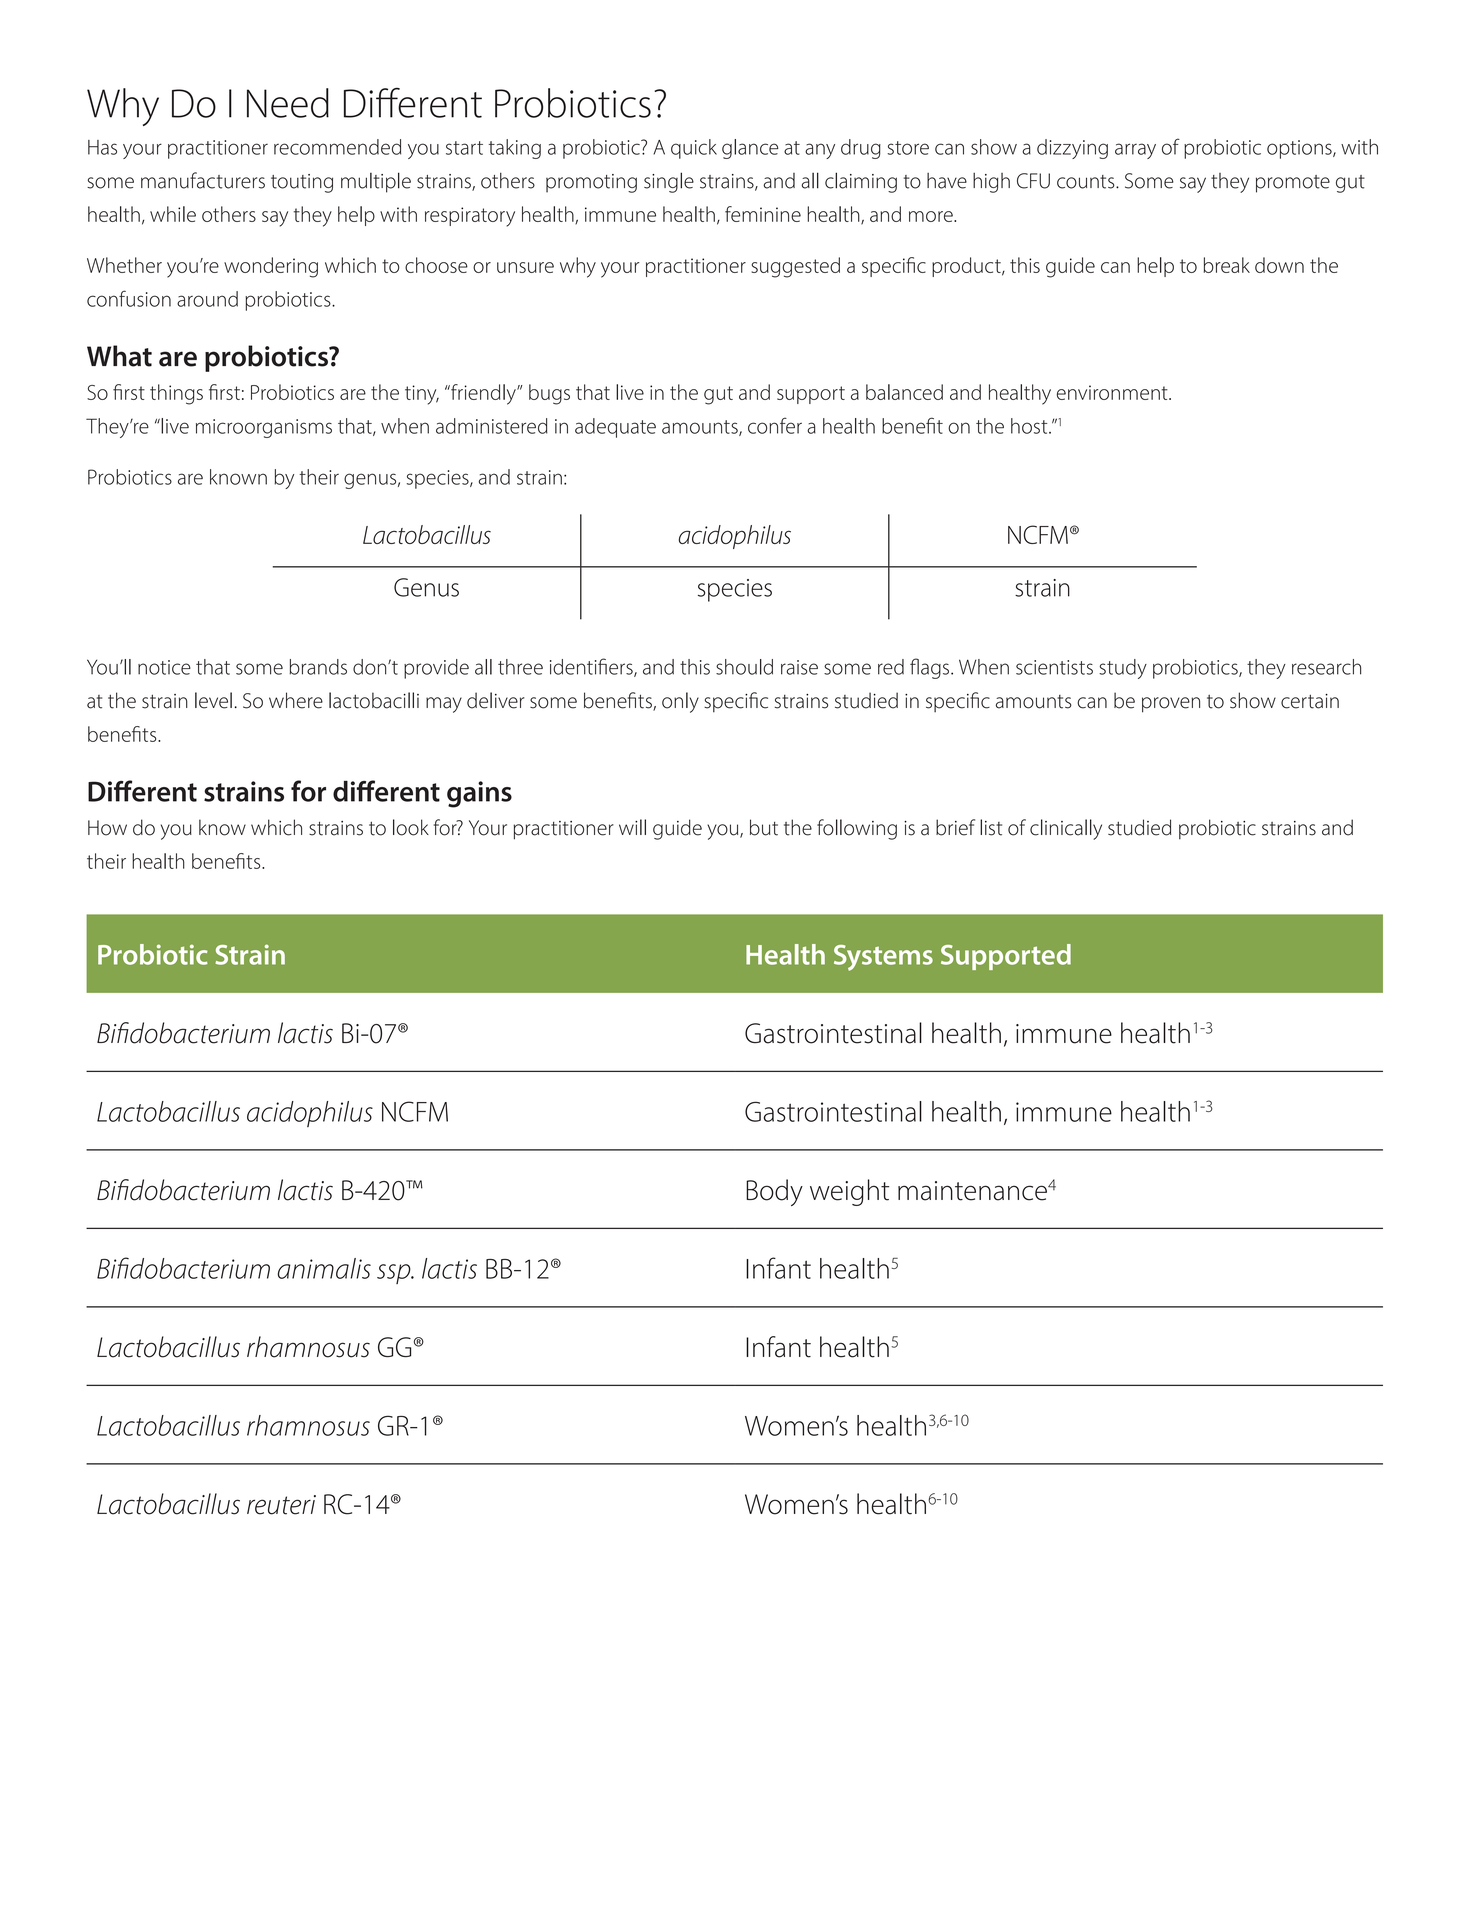  I want to click on Systems, so click(883, 958).
